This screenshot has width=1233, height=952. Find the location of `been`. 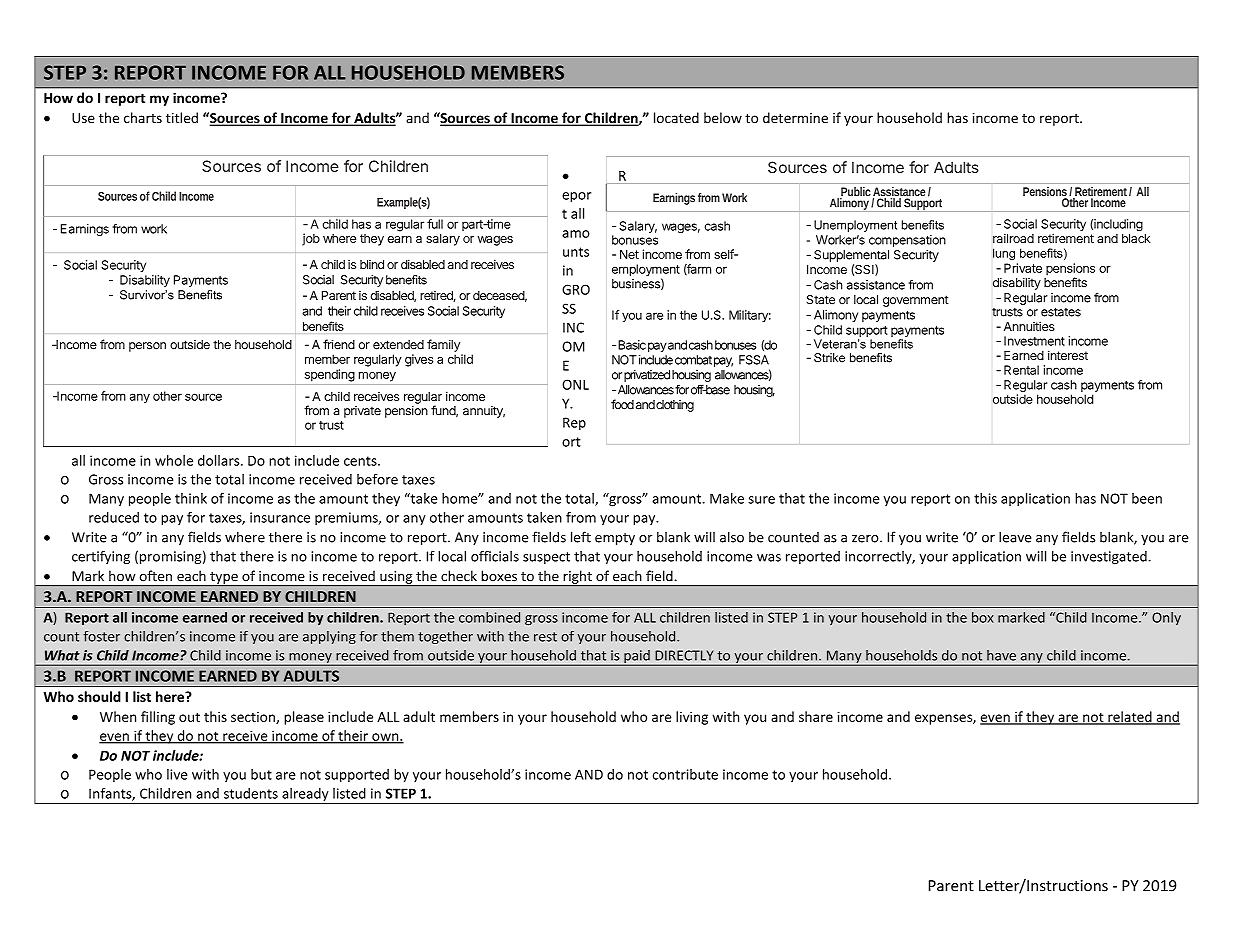

been is located at coordinates (1147, 498).
